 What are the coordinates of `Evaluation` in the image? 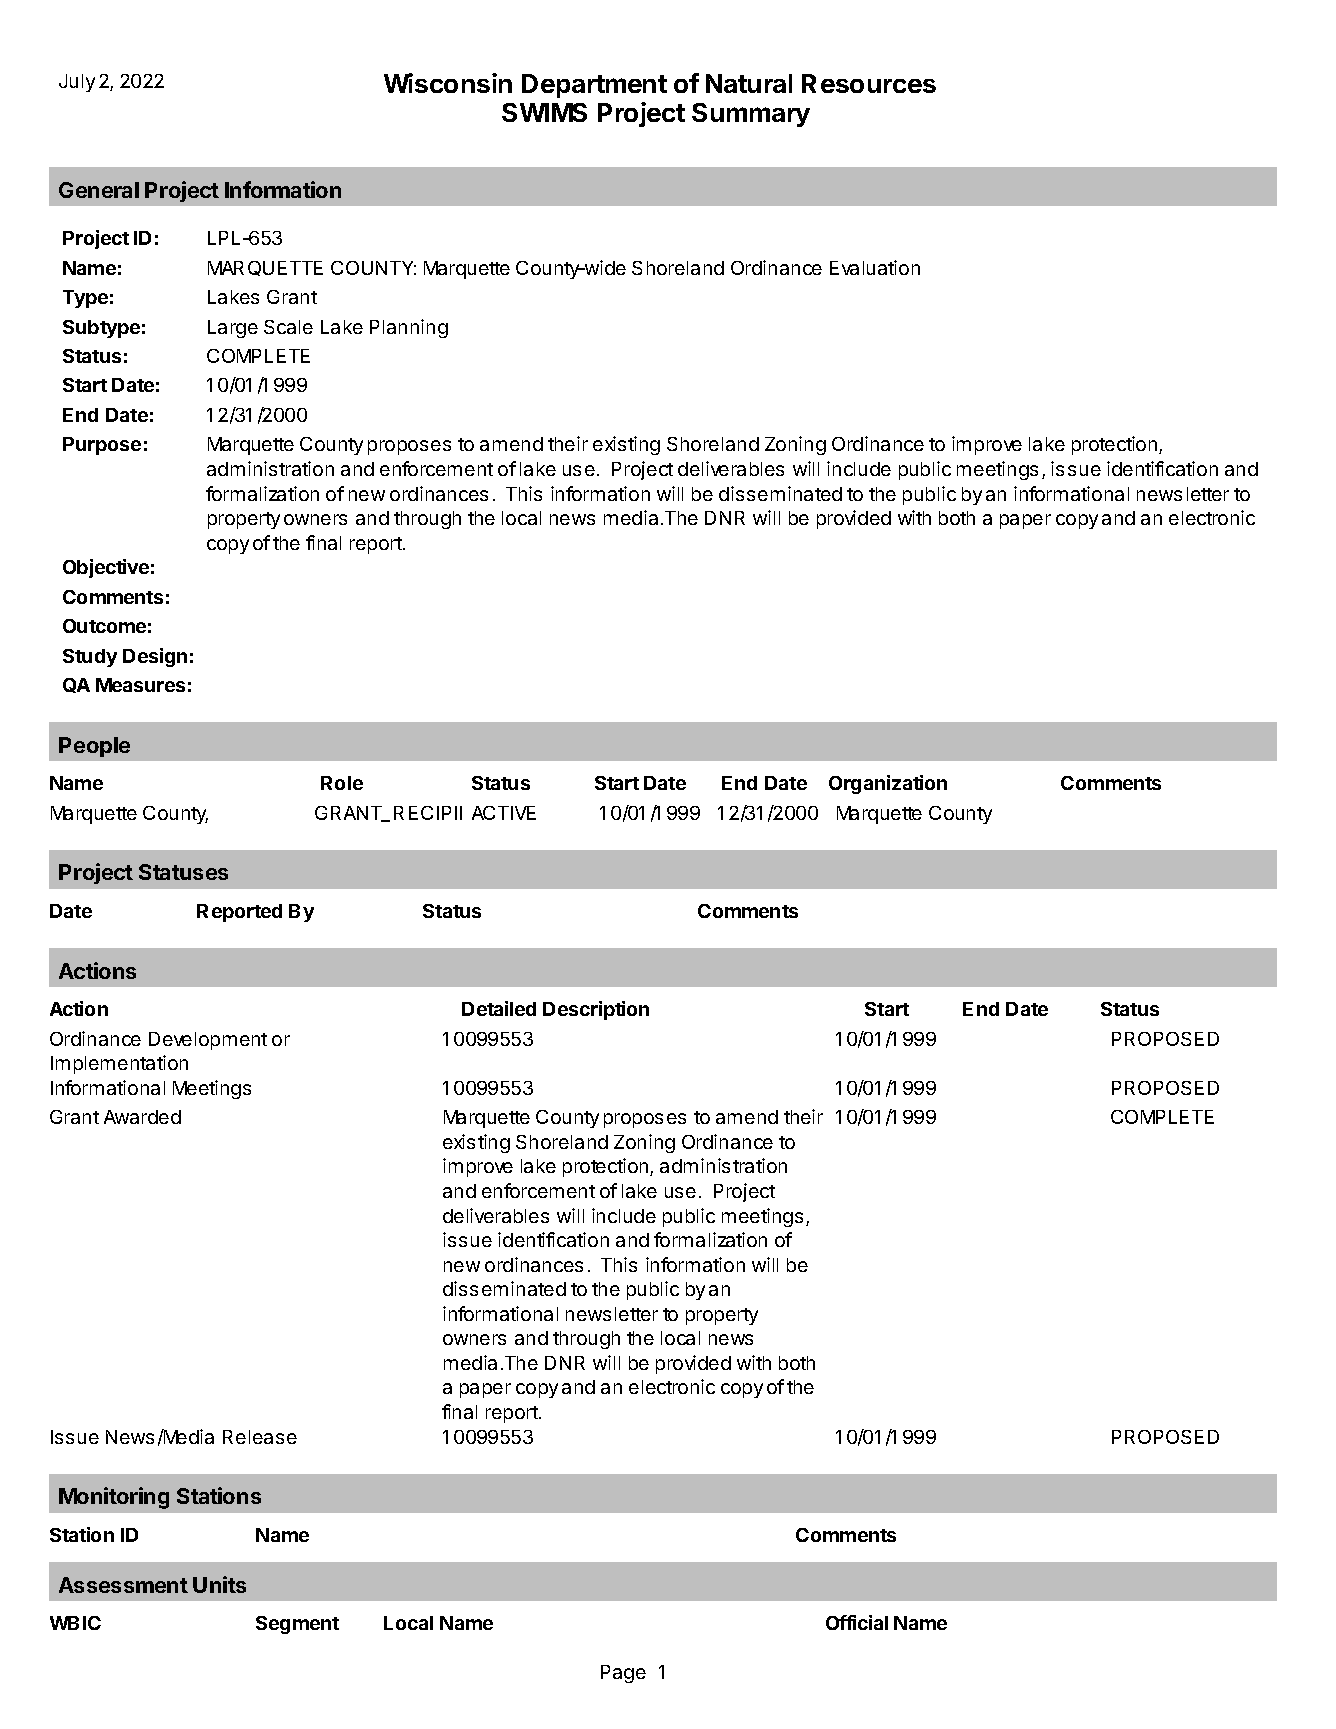 It's located at (875, 267).
